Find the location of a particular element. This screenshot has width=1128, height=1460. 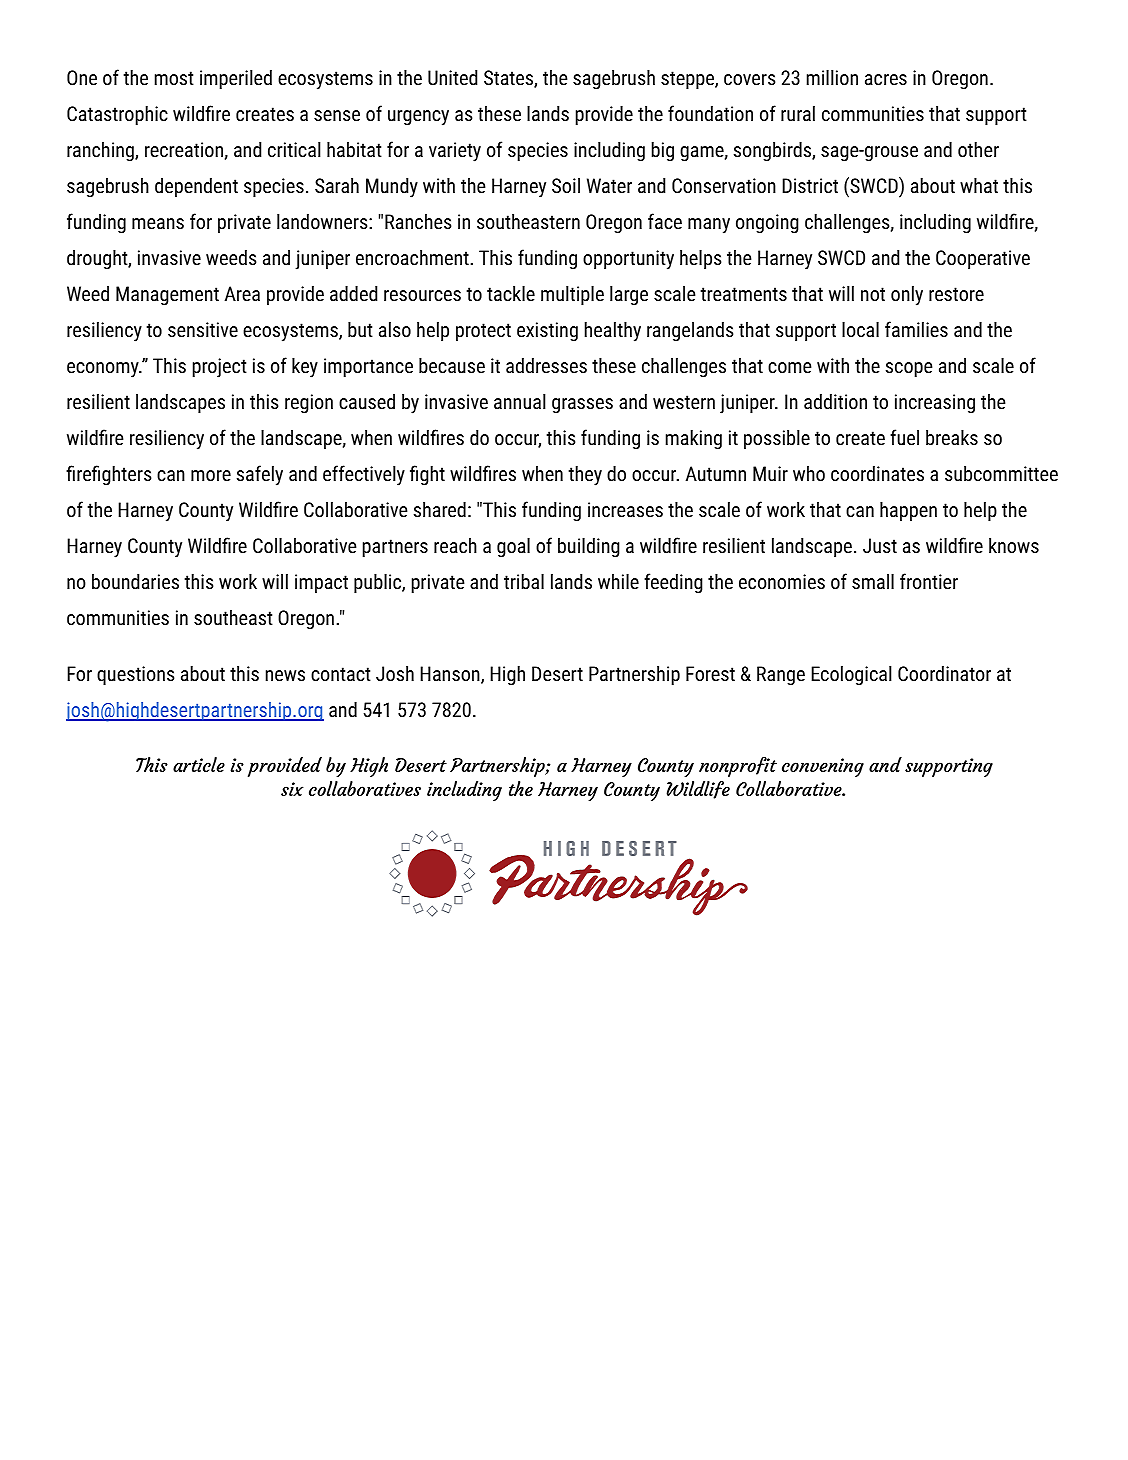

acres is located at coordinates (886, 79).
